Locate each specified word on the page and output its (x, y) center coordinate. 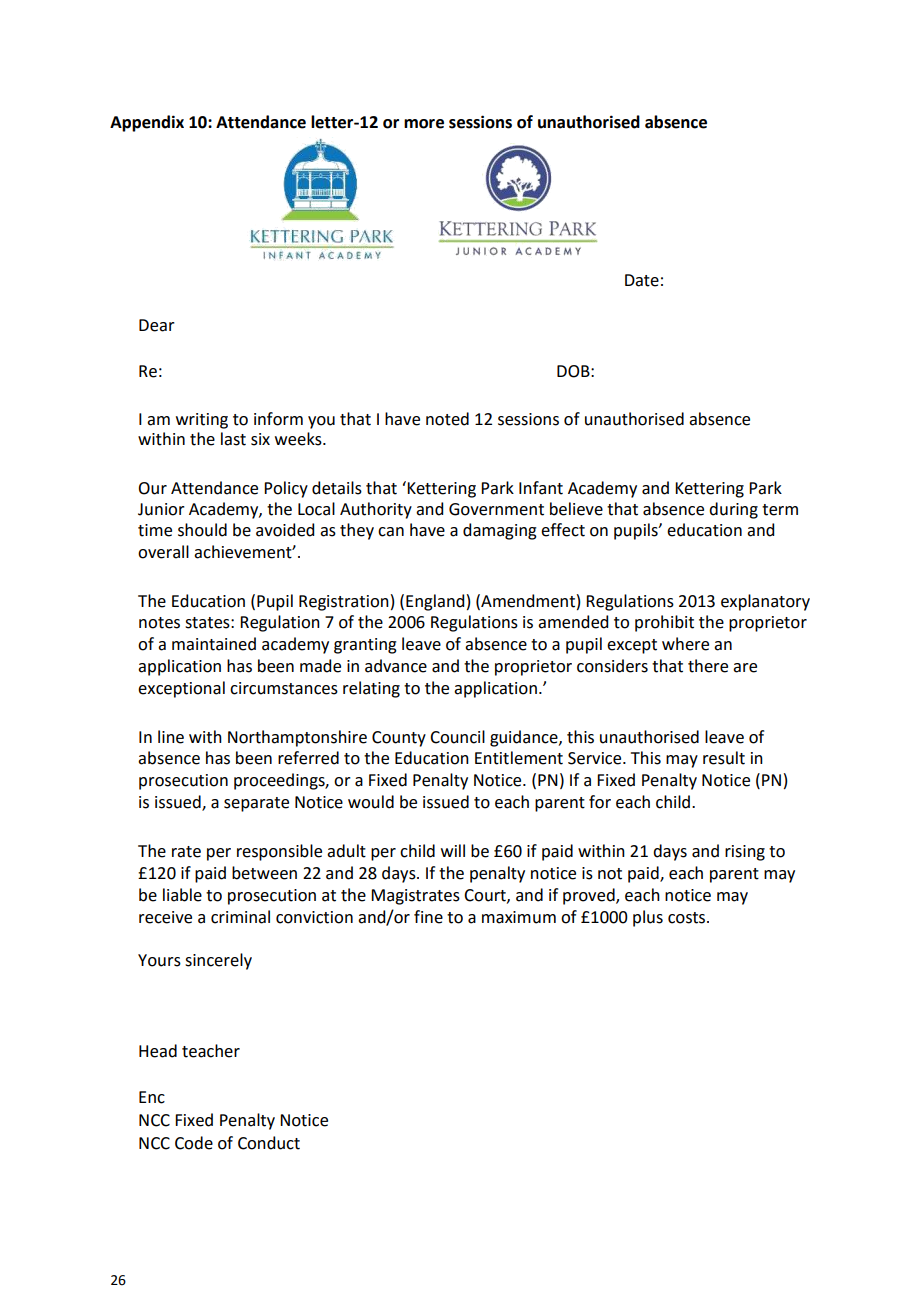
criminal (240, 917)
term (780, 510)
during (733, 510)
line (171, 737)
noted (447, 419)
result (724, 758)
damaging (500, 531)
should (202, 530)
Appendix (147, 123)
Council (457, 737)
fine (428, 917)
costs (688, 918)
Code (194, 1143)
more (424, 124)
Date (642, 280)
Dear (157, 325)
